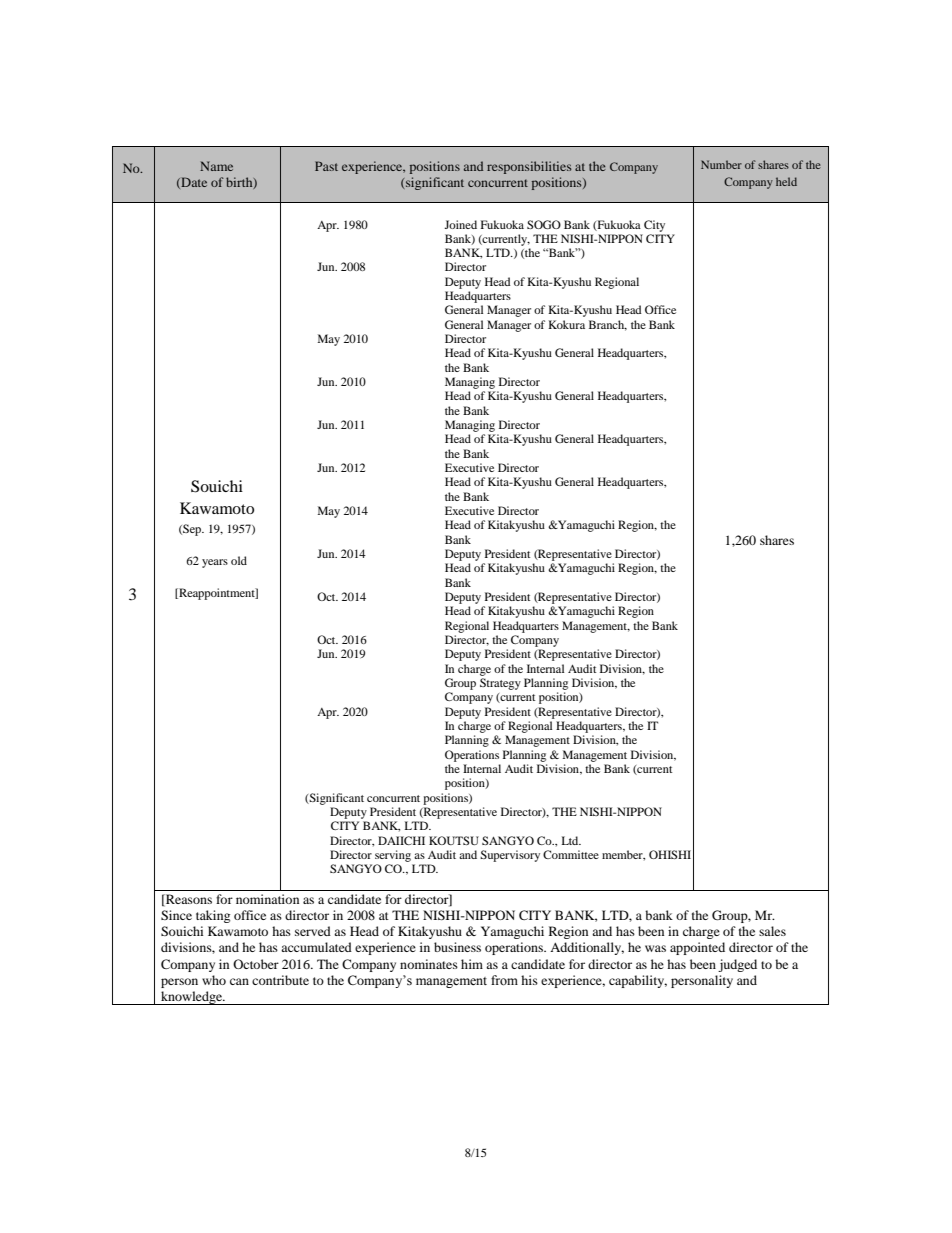  What do you see at coordinates (500, 684) in the screenshot?
I see `Strategy` at bounding box center [500, 684].
